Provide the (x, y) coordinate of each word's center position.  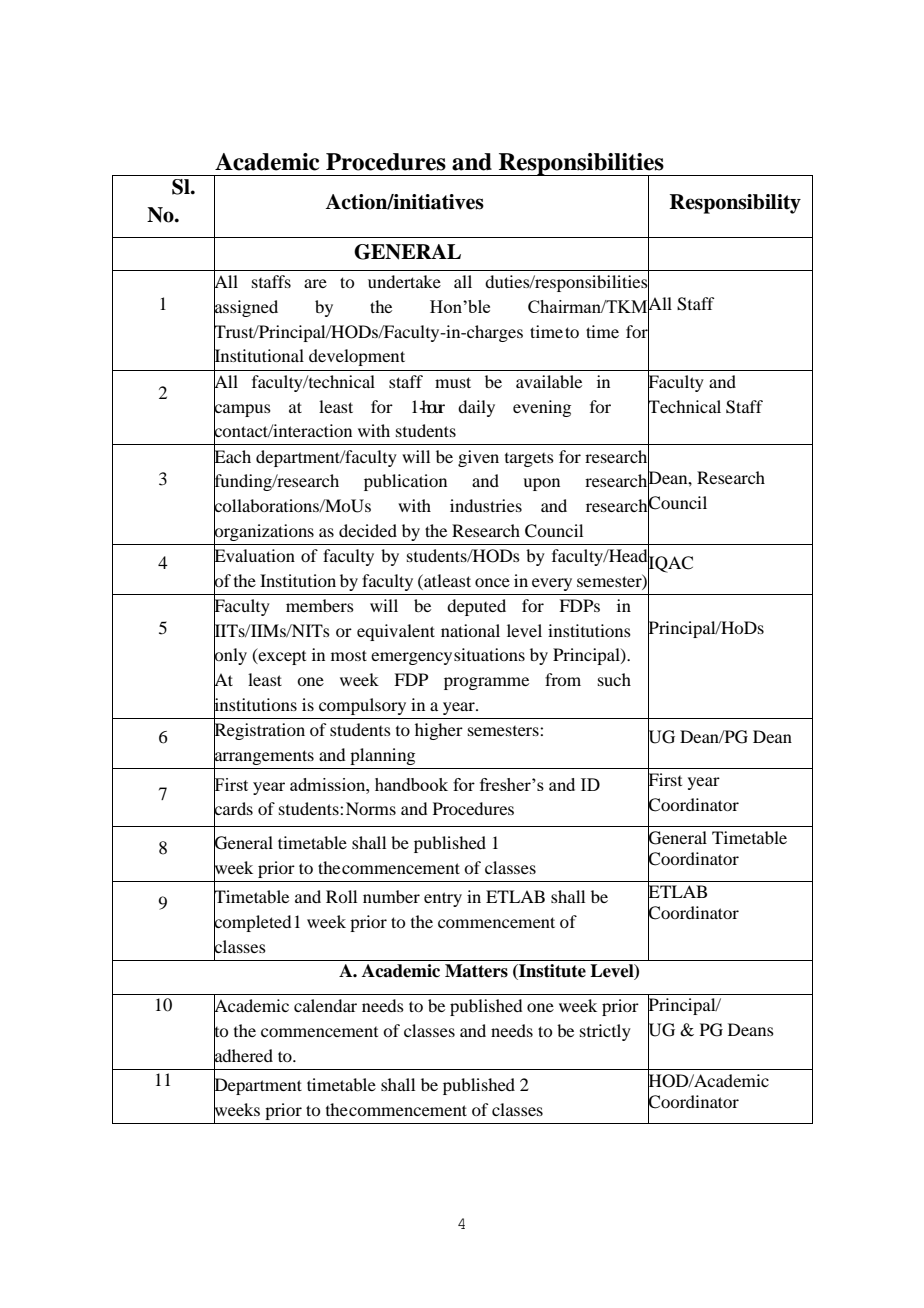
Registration (259, 732)
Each (232, 456)
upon (541, 484)
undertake (404, 281)
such (614, 679)
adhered (243, 1055)
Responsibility (735, 204)
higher (439, 731)
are (315, 283)
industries (486, 505)
